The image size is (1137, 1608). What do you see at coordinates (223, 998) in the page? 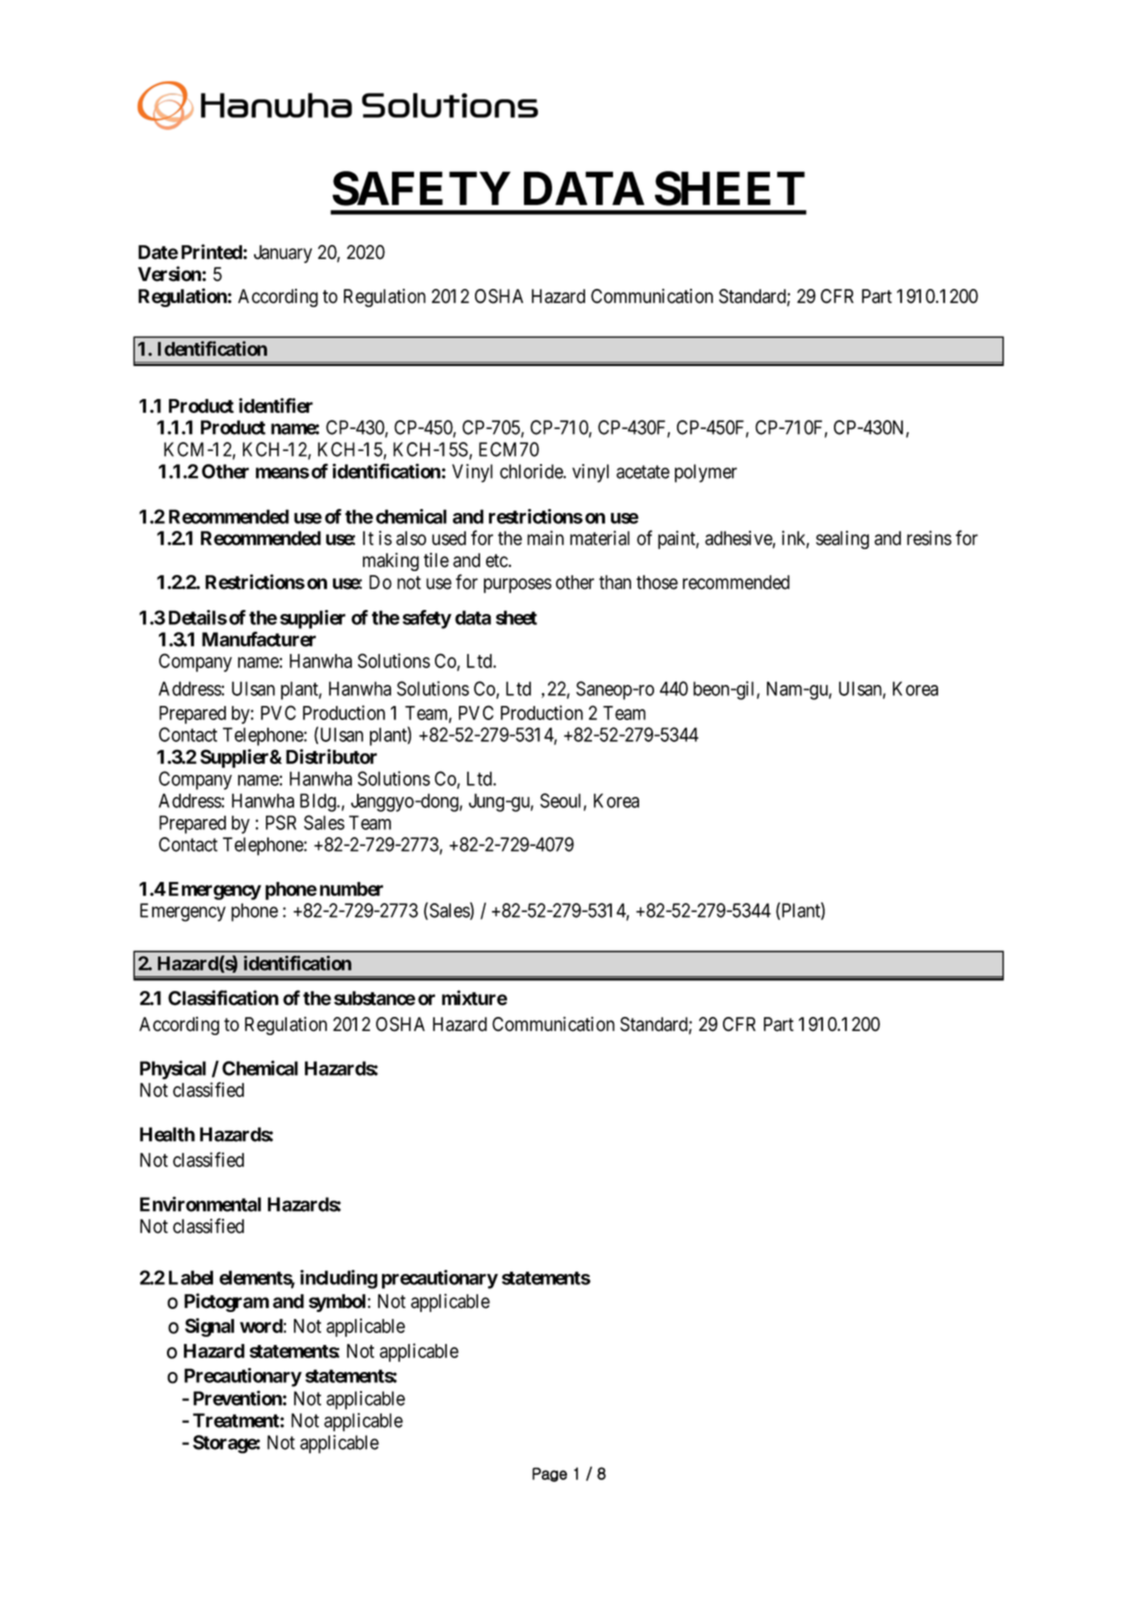
I see `Classification` at bounding box center [223, 998].
